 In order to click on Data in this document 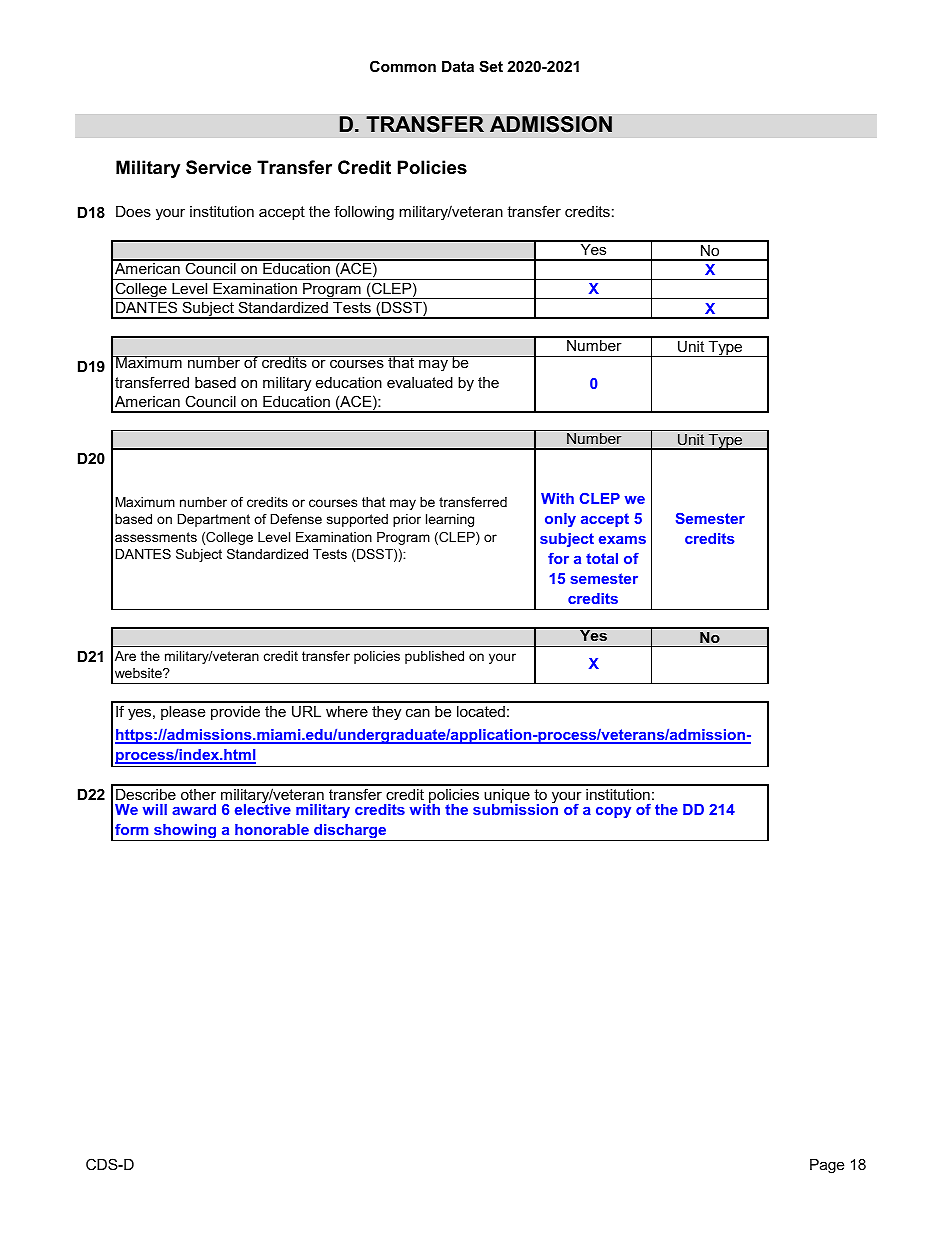, I will do `click(458, 66)`.
